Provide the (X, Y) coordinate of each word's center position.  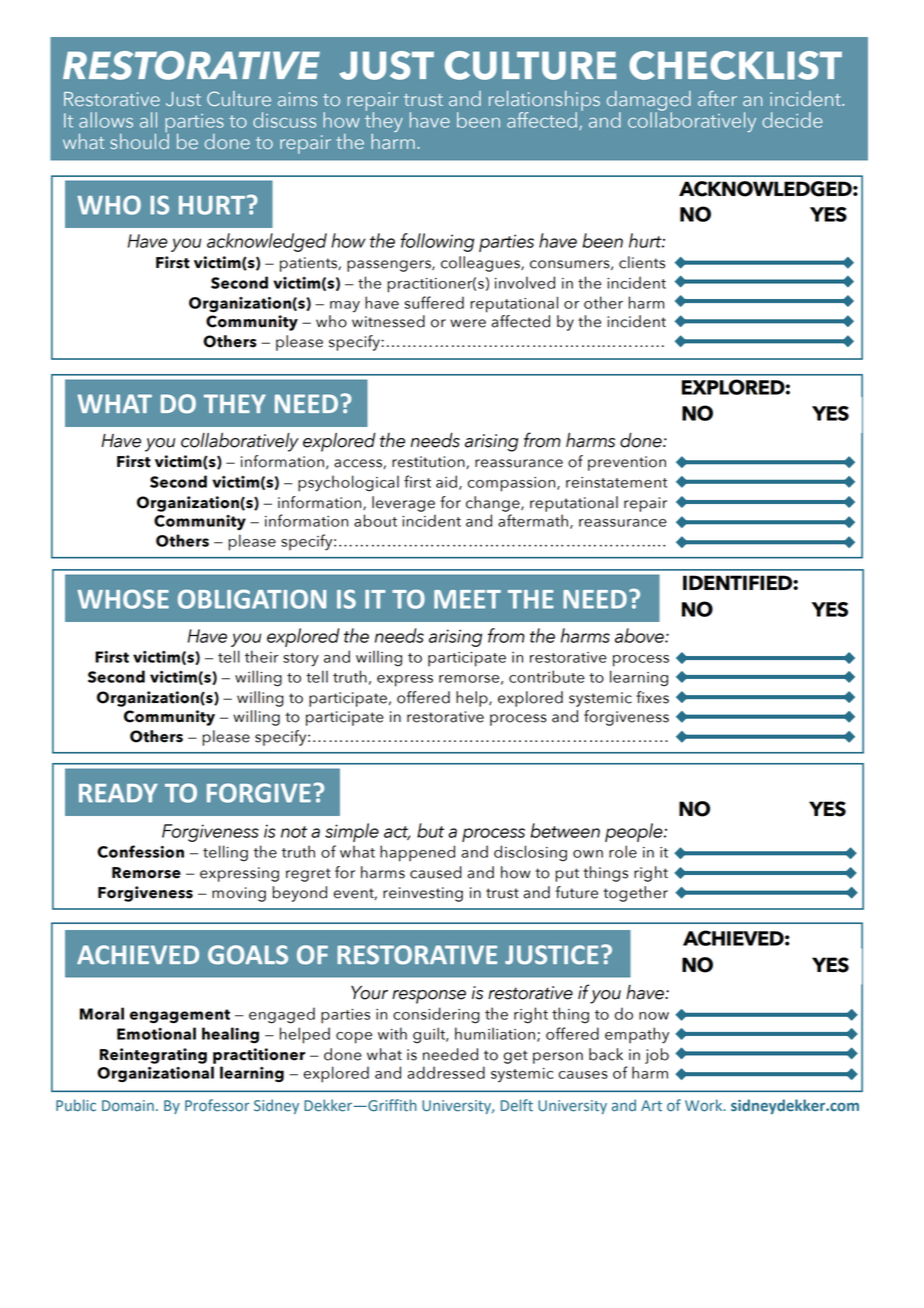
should (139, 140)
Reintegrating (153, 1056)
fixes (652, 697)
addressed (446, 1072)
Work (705, 1105)
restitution (429, 462)
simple (352, 832)
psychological (348, 483)
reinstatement (616, 482)
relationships (544, 102)
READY (118, 793)
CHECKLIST (735, 65)
